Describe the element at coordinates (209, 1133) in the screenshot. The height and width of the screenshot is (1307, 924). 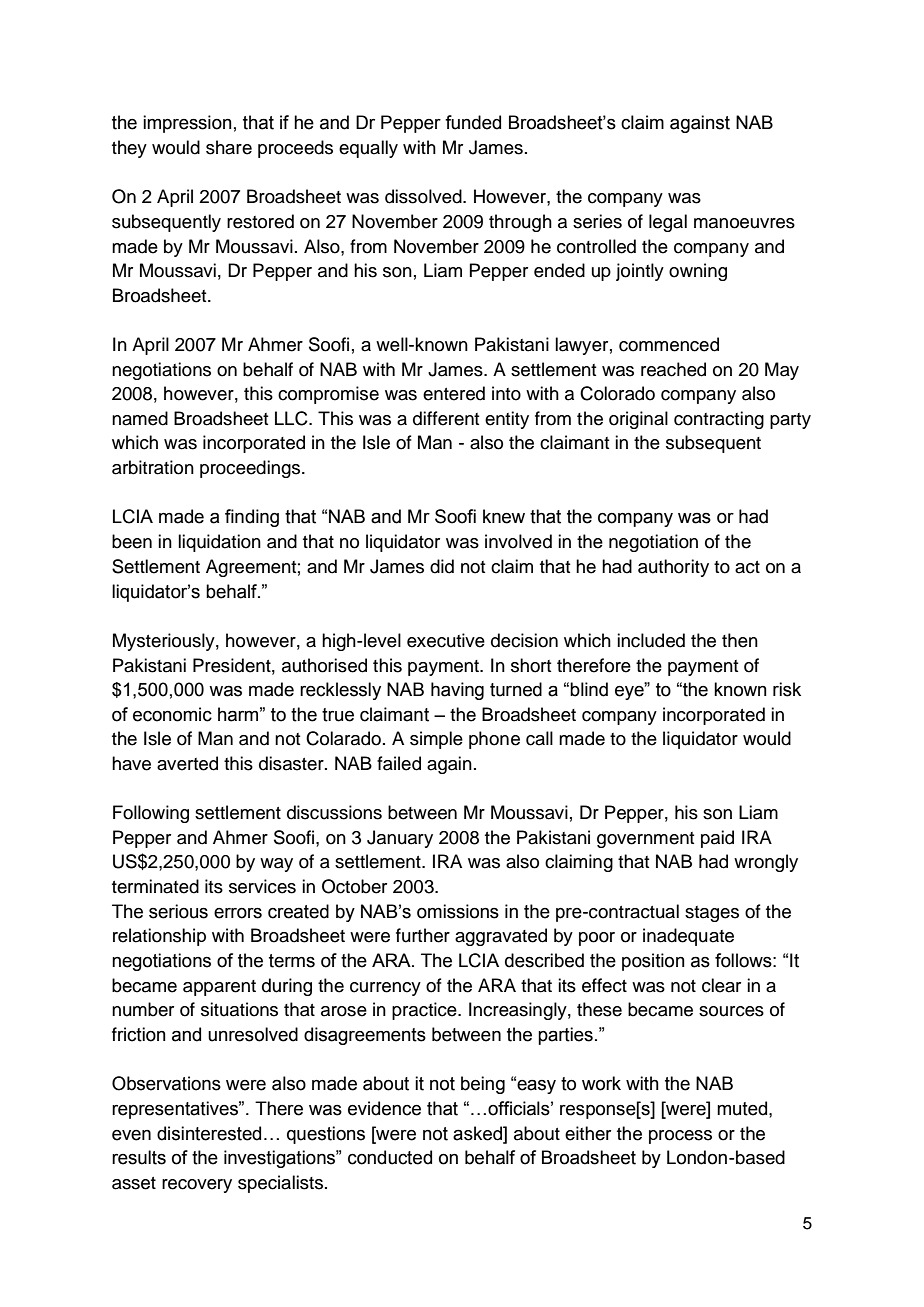
I see `disinterested` at that location.
